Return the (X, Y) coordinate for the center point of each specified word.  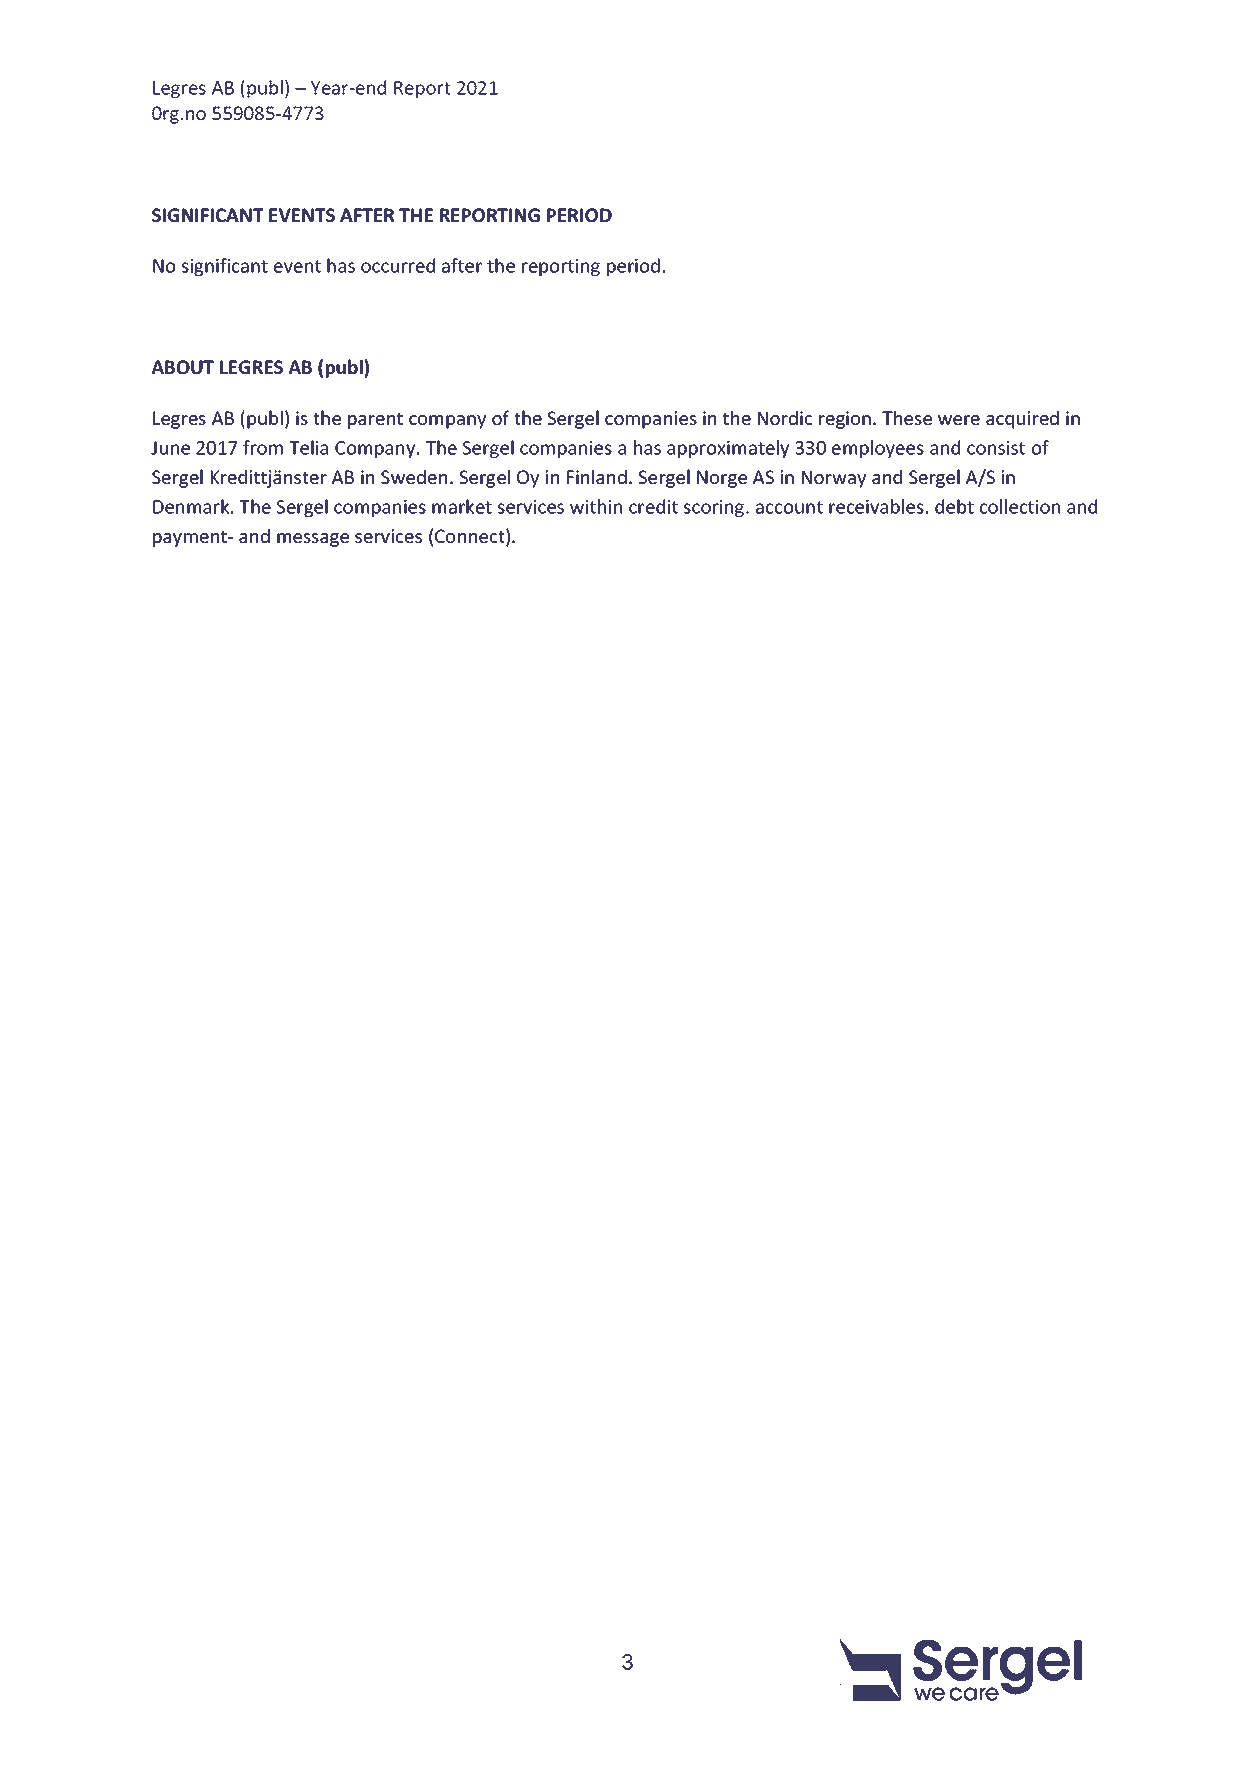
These (907, 417)
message (313, 540)
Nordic (785, 418)
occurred (398, 265)
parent (375, 420)
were (959, 420)
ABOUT (183, 367)
